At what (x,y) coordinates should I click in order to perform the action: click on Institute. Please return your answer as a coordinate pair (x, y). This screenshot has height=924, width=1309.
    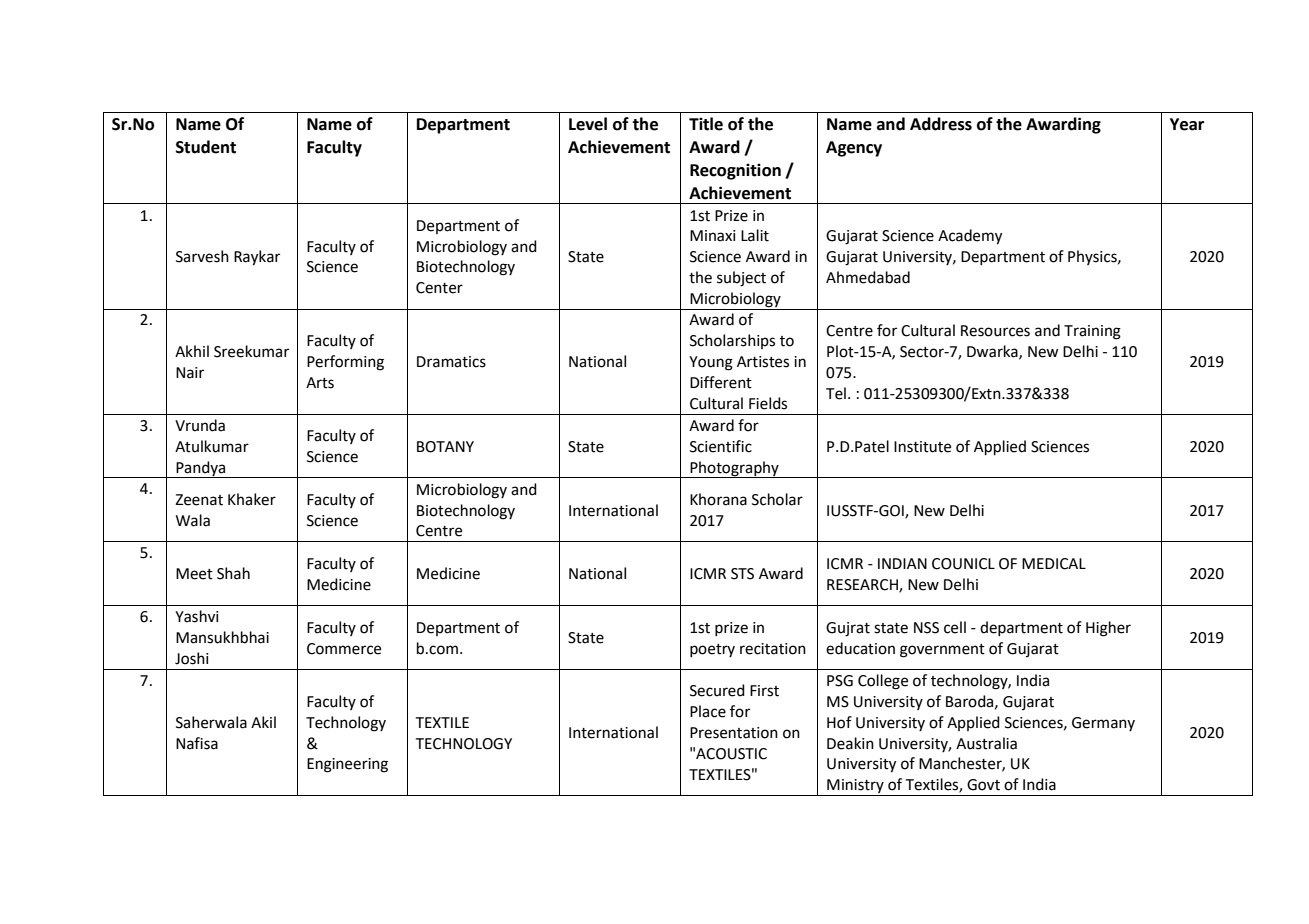
    Looking at the image, I should click on (922, 447).
